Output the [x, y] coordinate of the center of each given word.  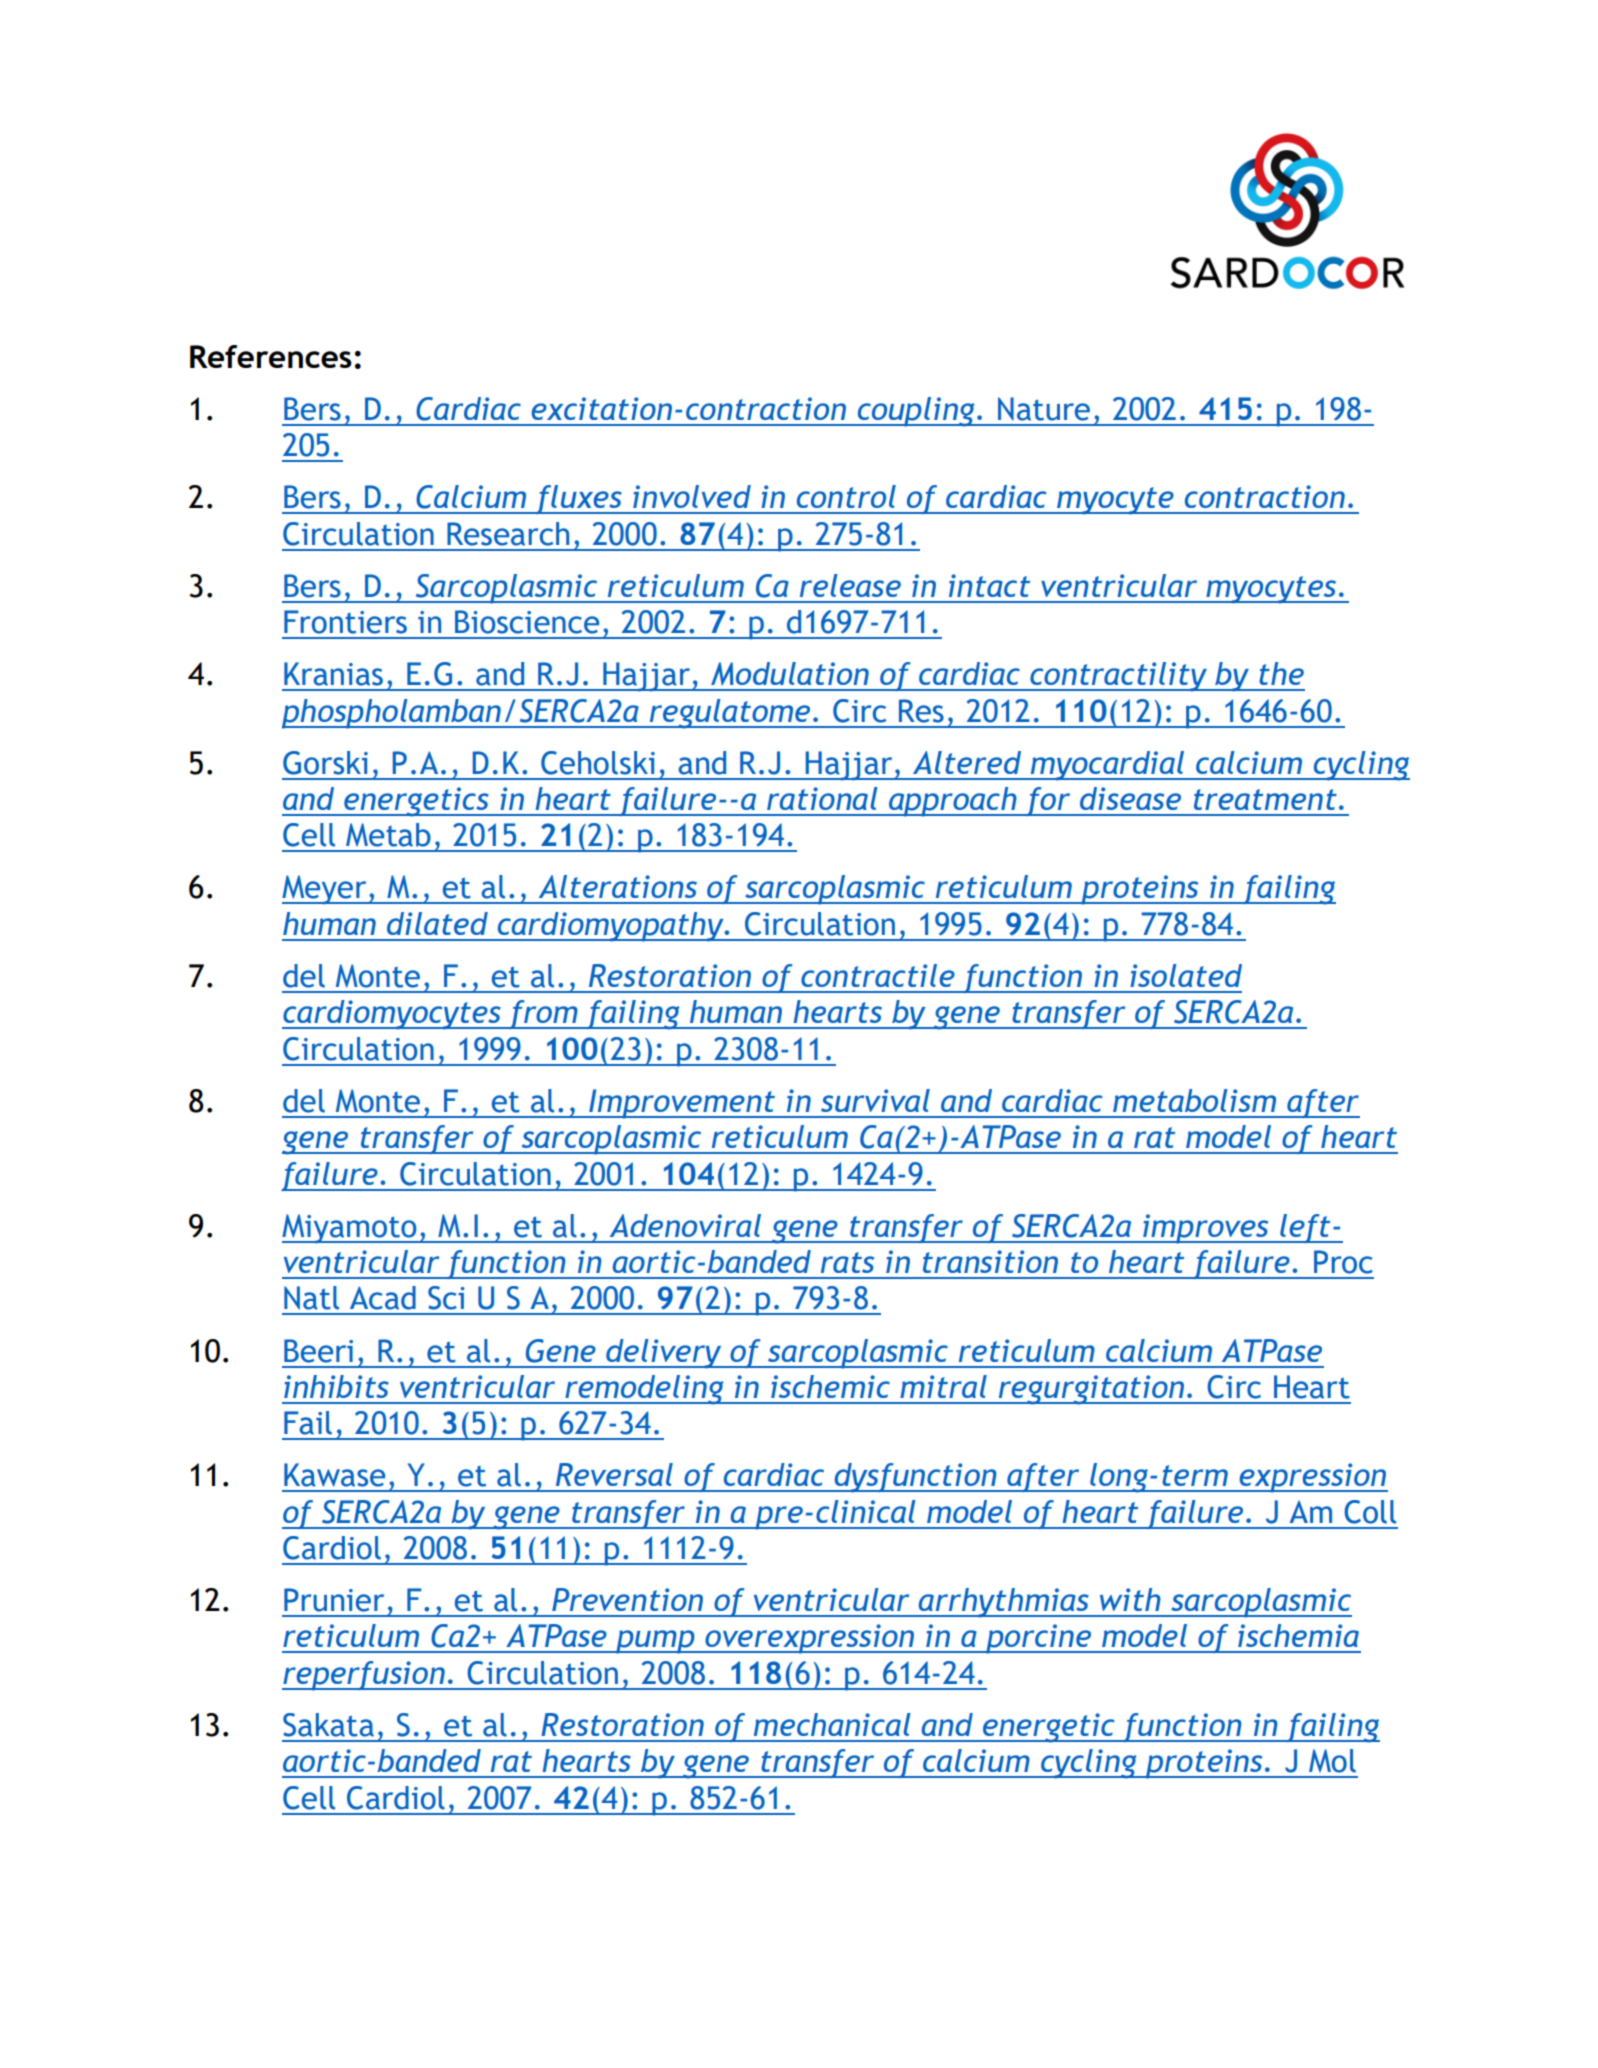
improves [1206, 1229]
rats [847, 1262]
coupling [916, 412]
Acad [383, 1298]
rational [822, 798]
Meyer [325, 889]
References [271, 356]
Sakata [328, 1725]
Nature [1044, 409]
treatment [1265, 799]
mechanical [832, 1724]
